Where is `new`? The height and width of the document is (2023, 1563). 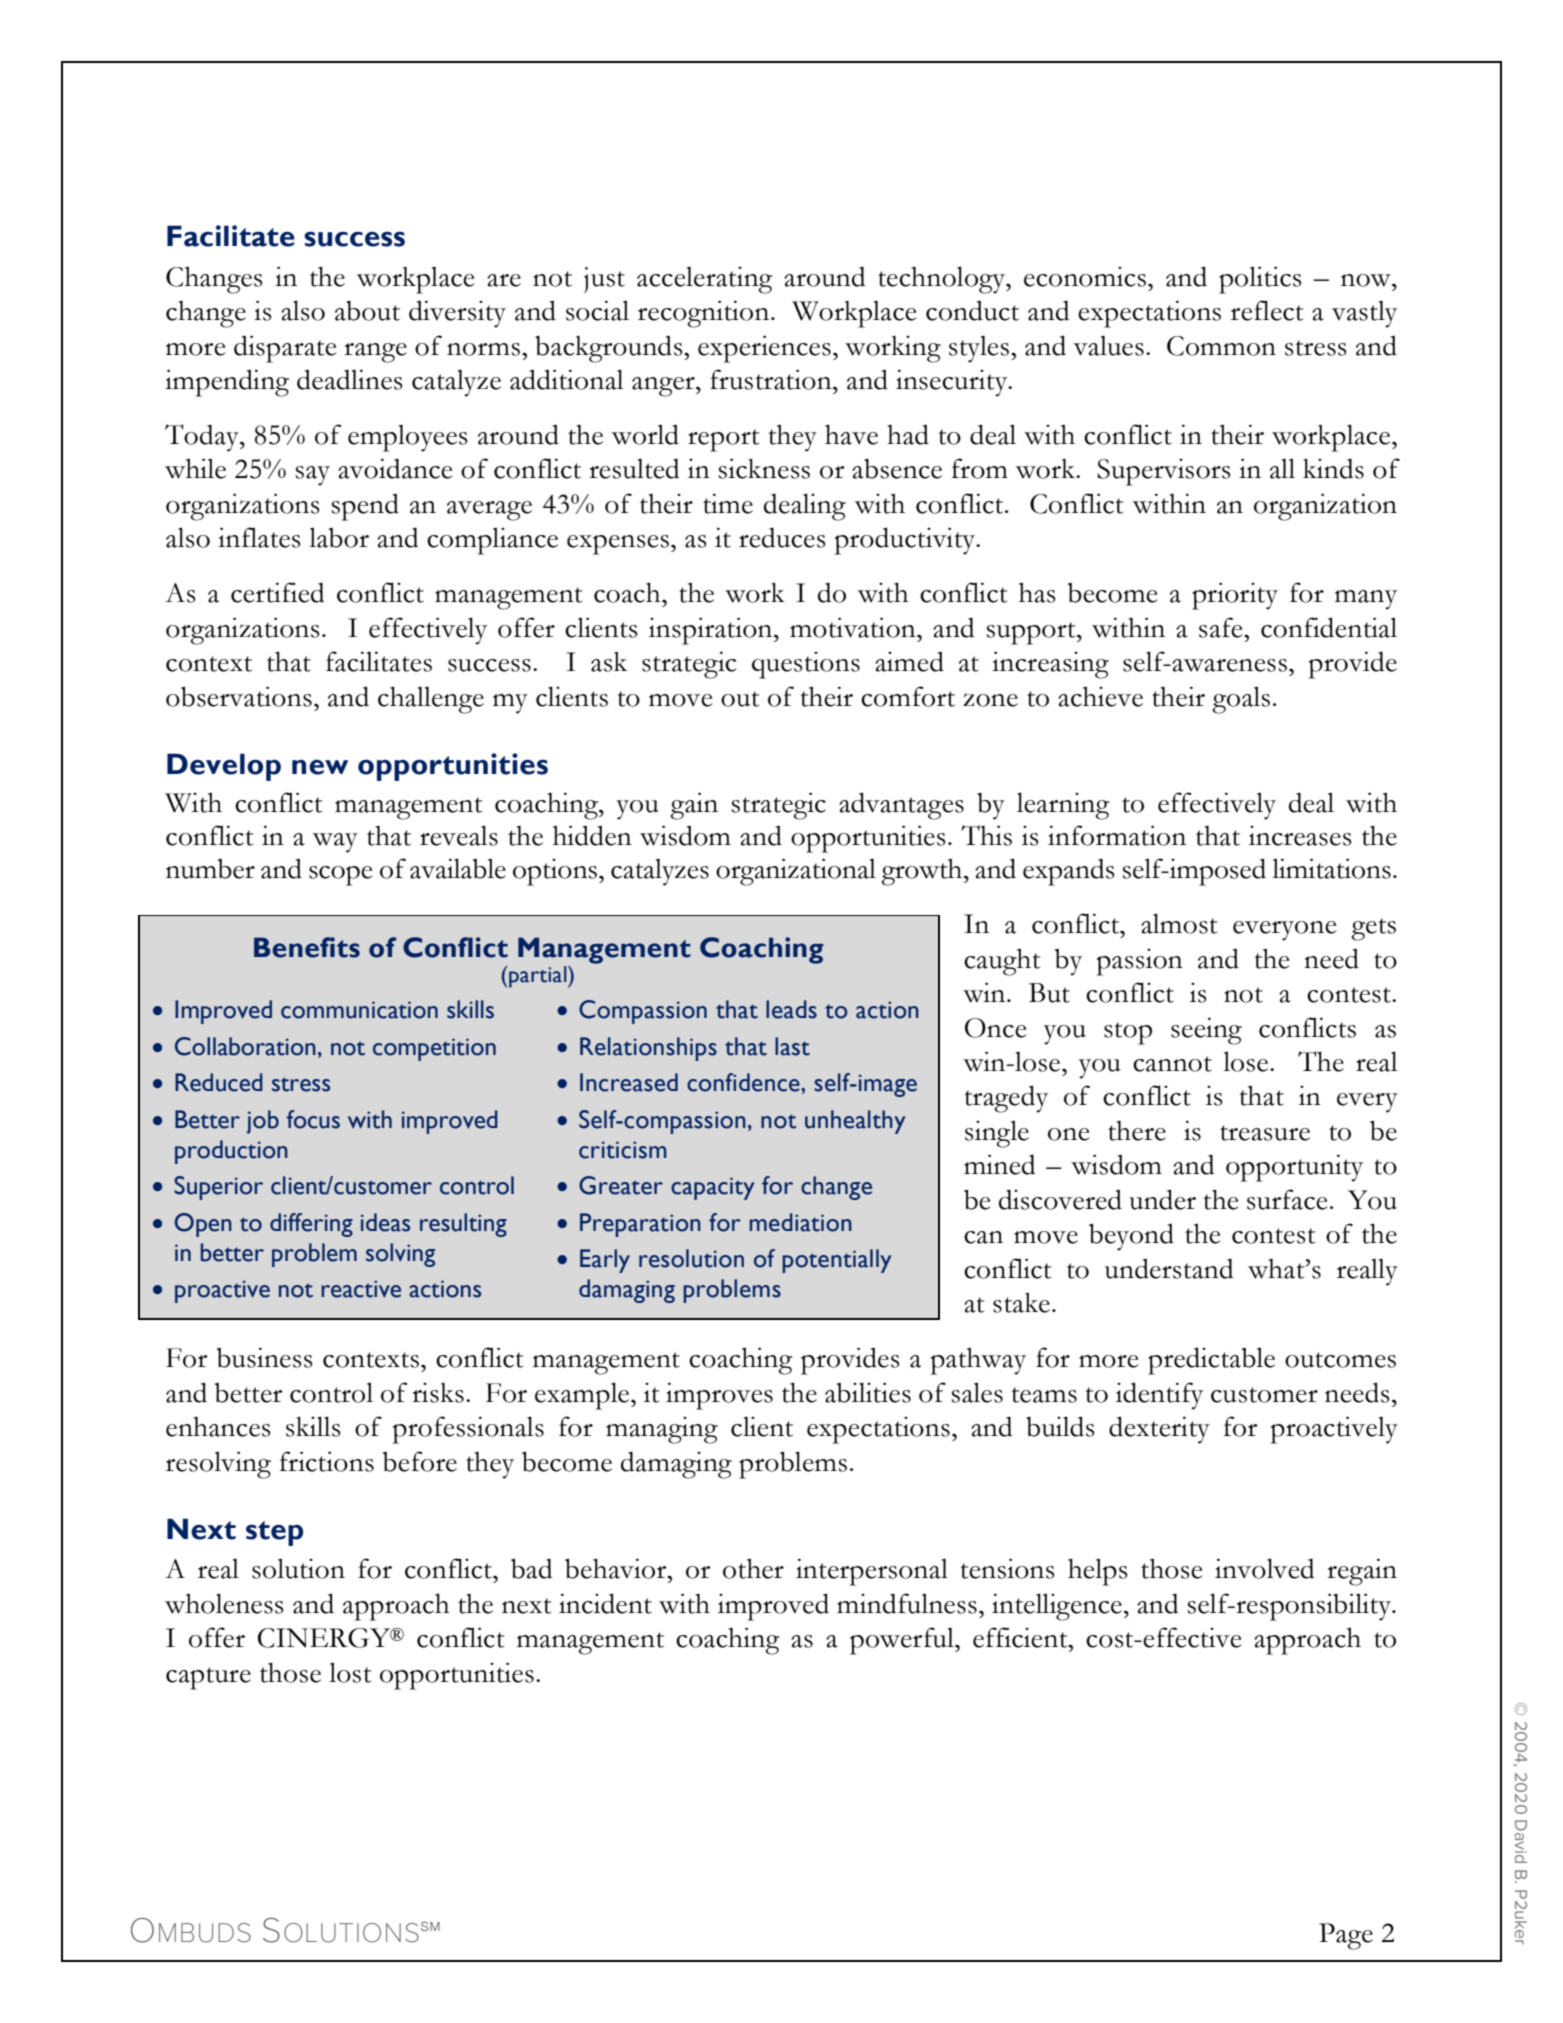 new is located at coordinates (320, 767).
